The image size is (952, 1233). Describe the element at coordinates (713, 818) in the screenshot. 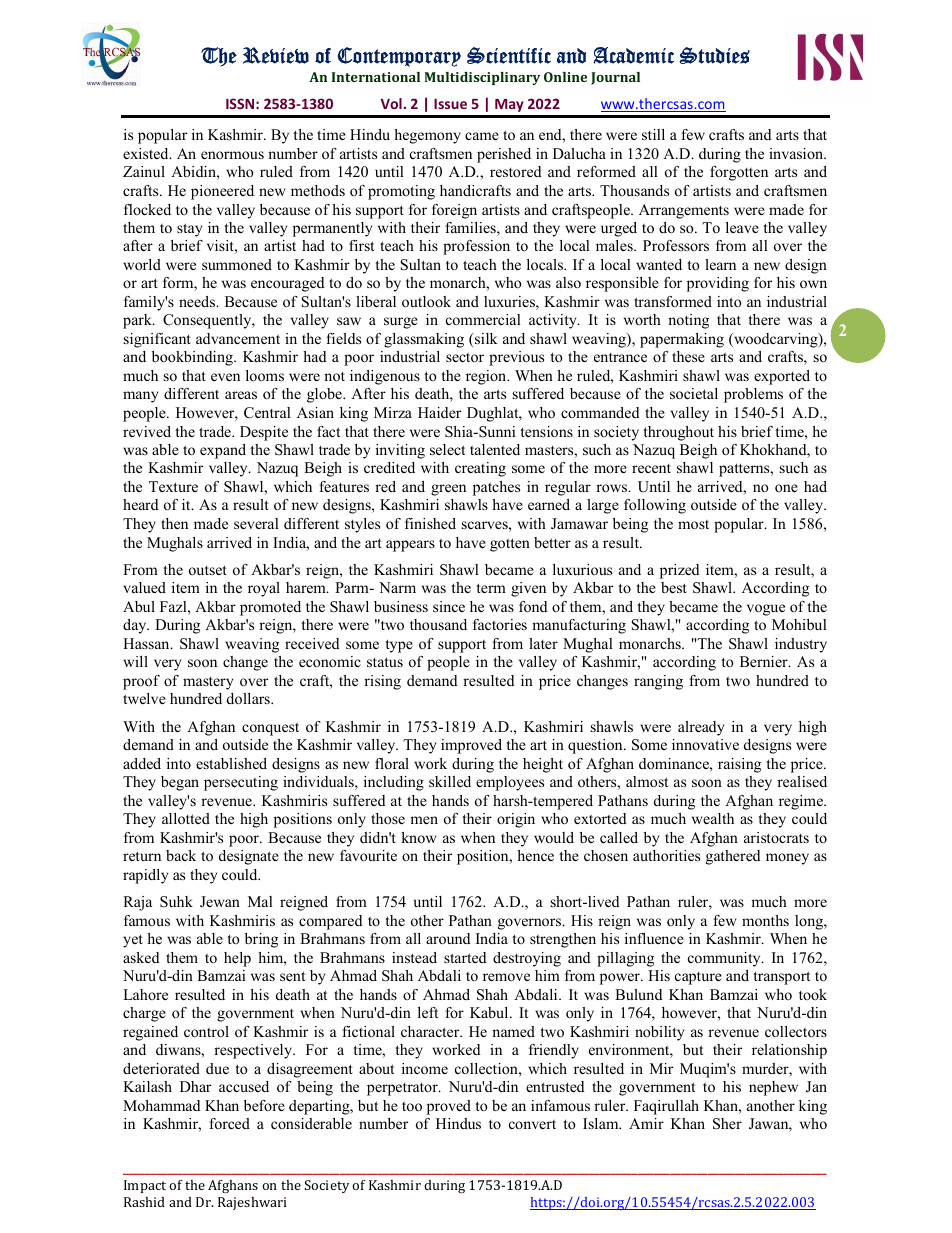

I see `wealth` at that location.
